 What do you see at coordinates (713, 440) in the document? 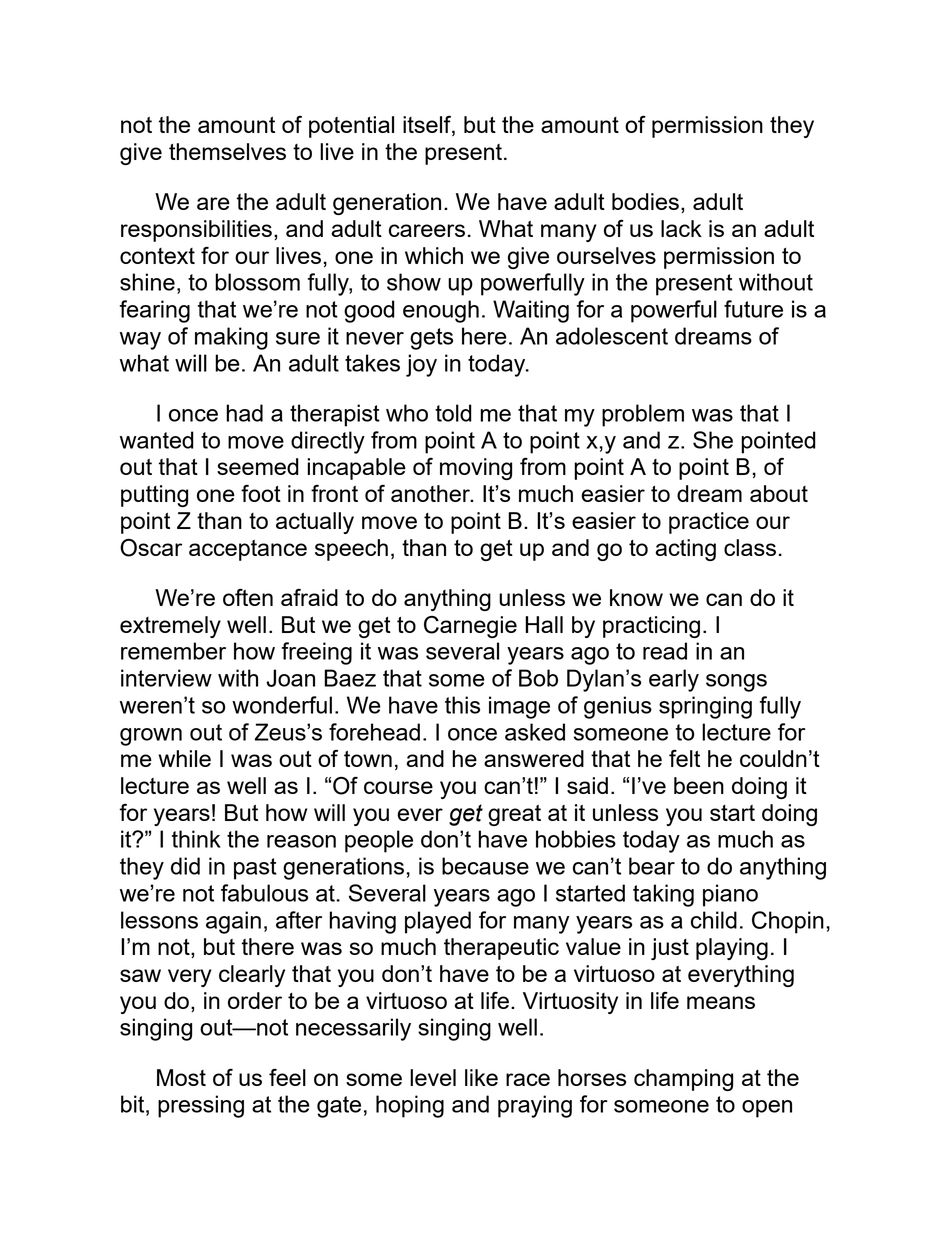
I see `She` at bounding box center [713, 440].
